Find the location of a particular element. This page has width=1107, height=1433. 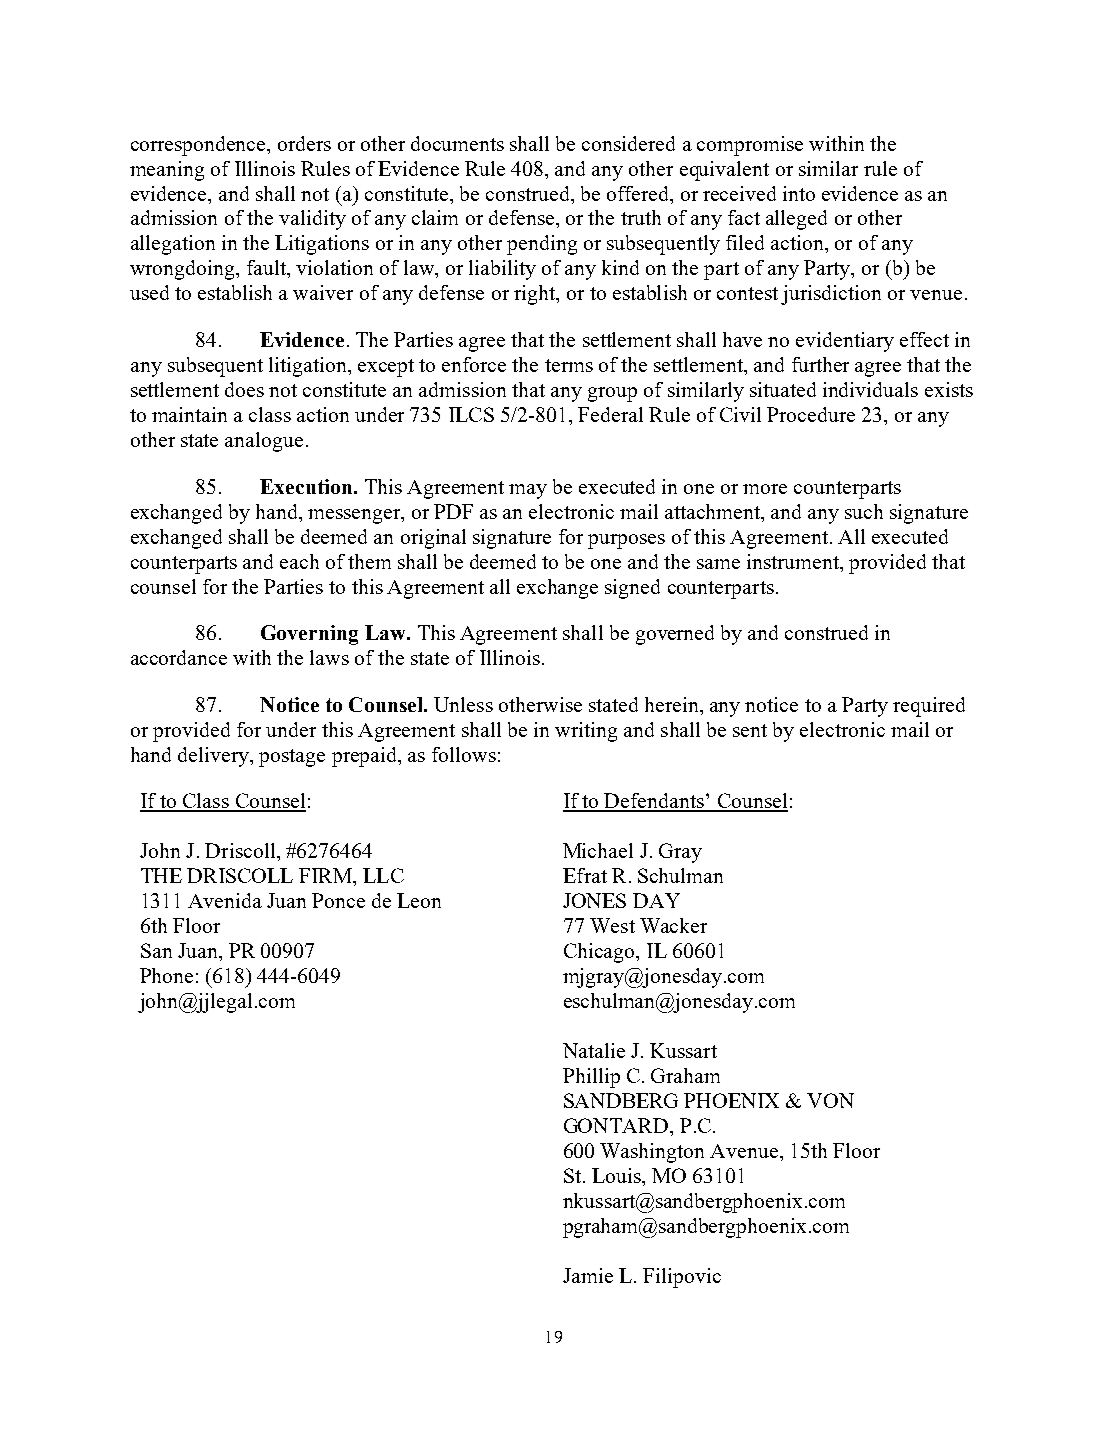

Louis is located at coordinates (617, 1175).
